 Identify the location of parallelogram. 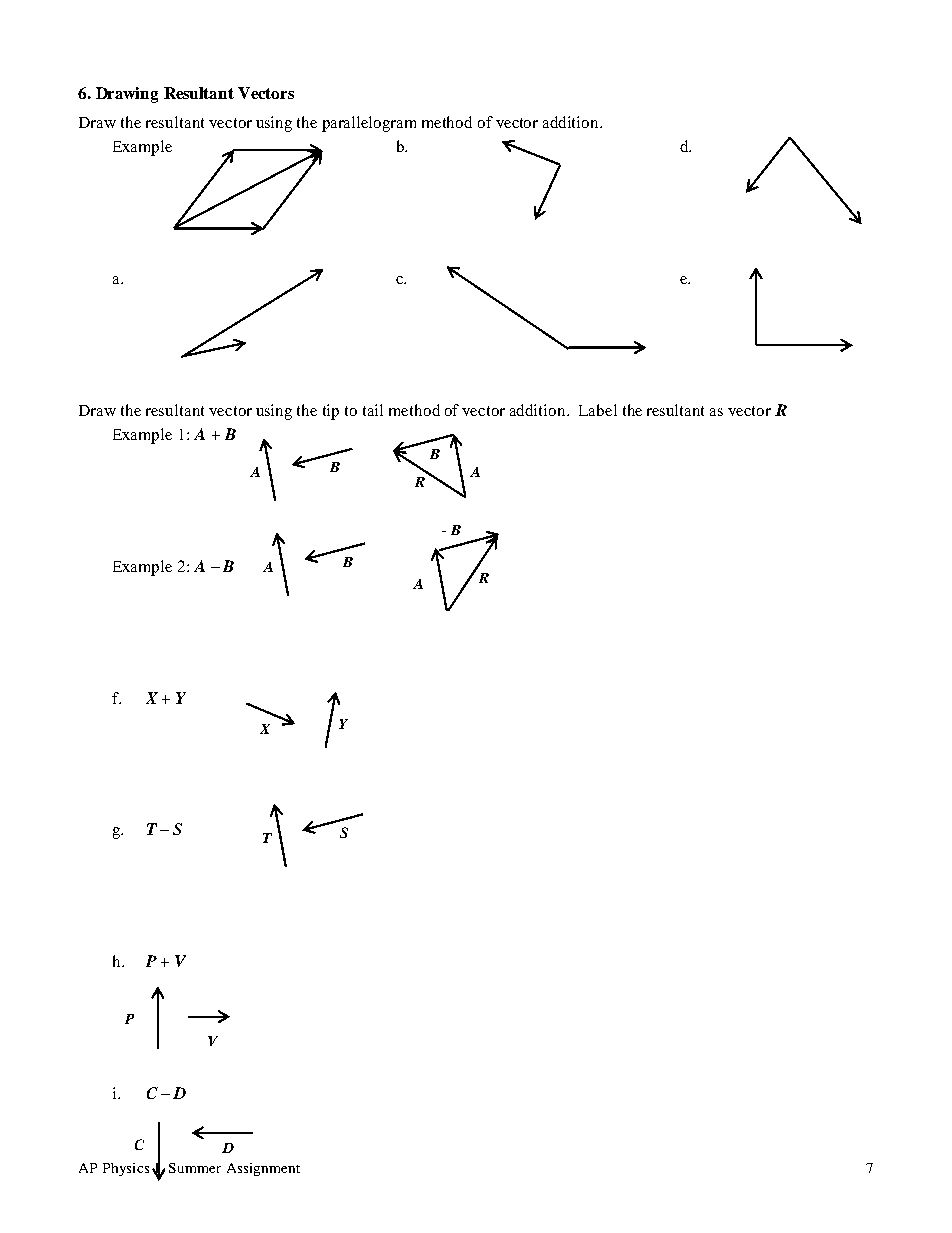
(369, 124).
